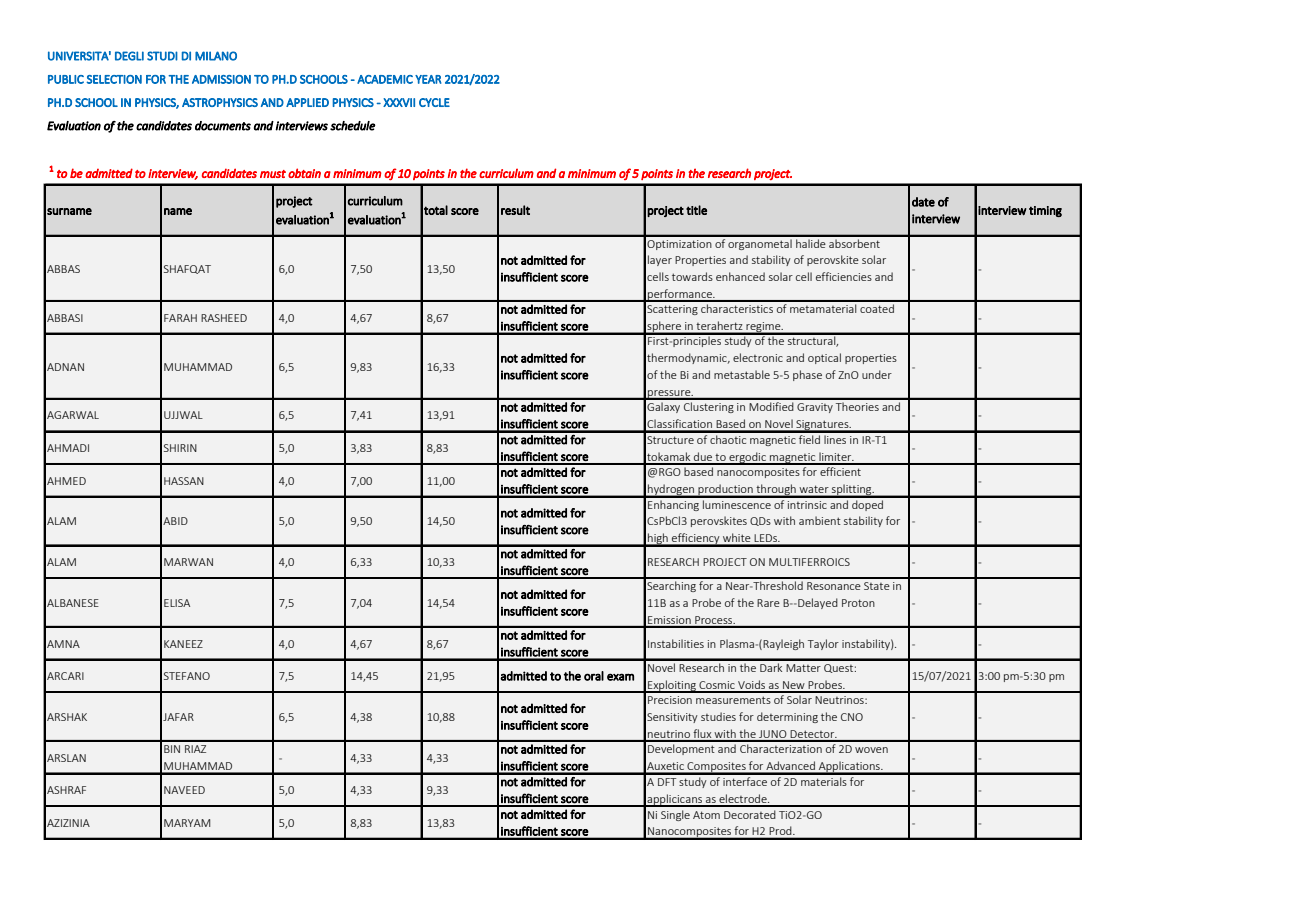 This screenshot has width=1308, height=924. I want to click on YEAR, so click(428, 79).
